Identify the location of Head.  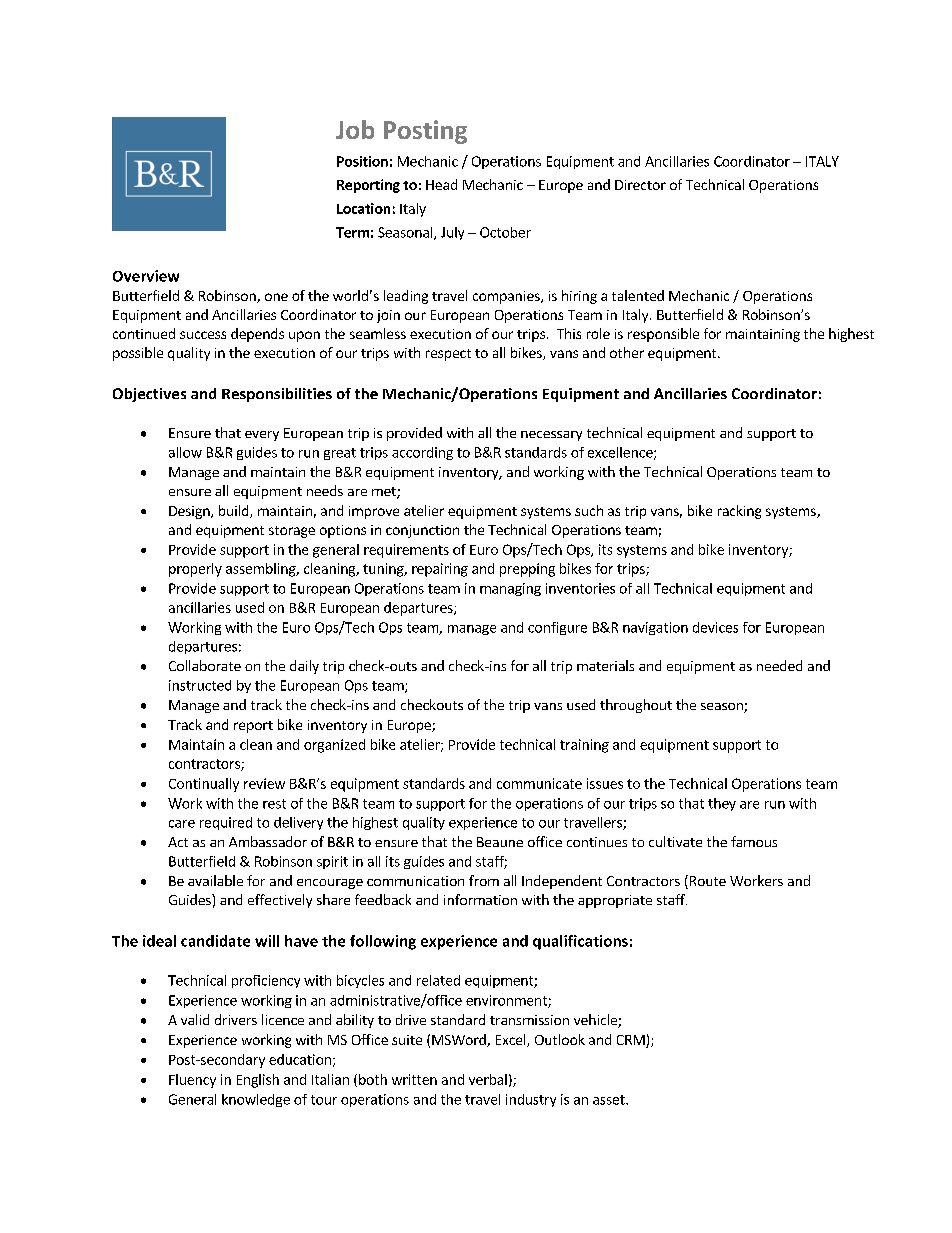
(441, 184).
